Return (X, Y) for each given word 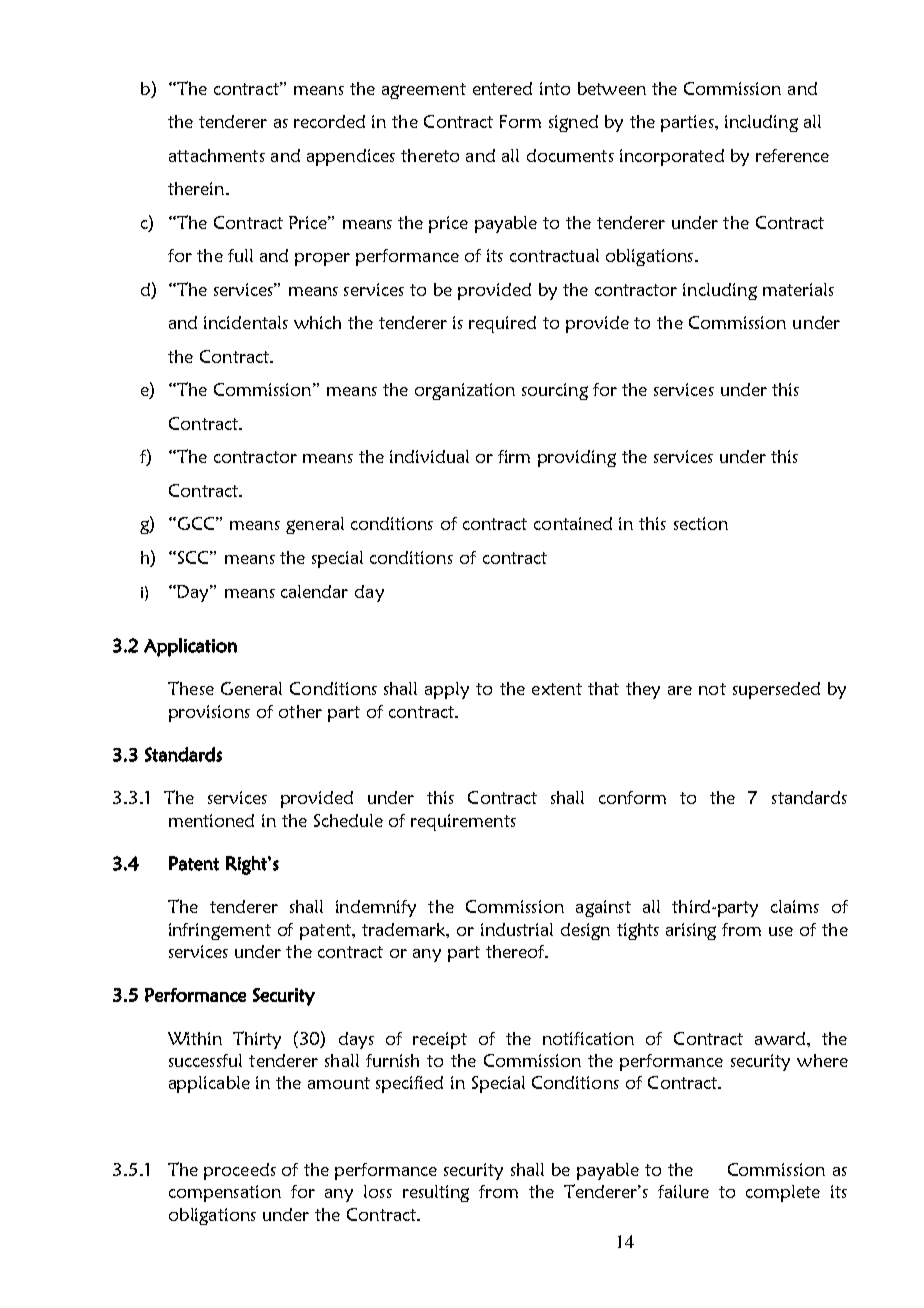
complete (783, 1193)
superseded (776, 690)
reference (792, 155)
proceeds (240, 1171)
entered (502, 88)
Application (190, 647)
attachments (217, 155)
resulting (436, 1193)
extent (557, 689)
